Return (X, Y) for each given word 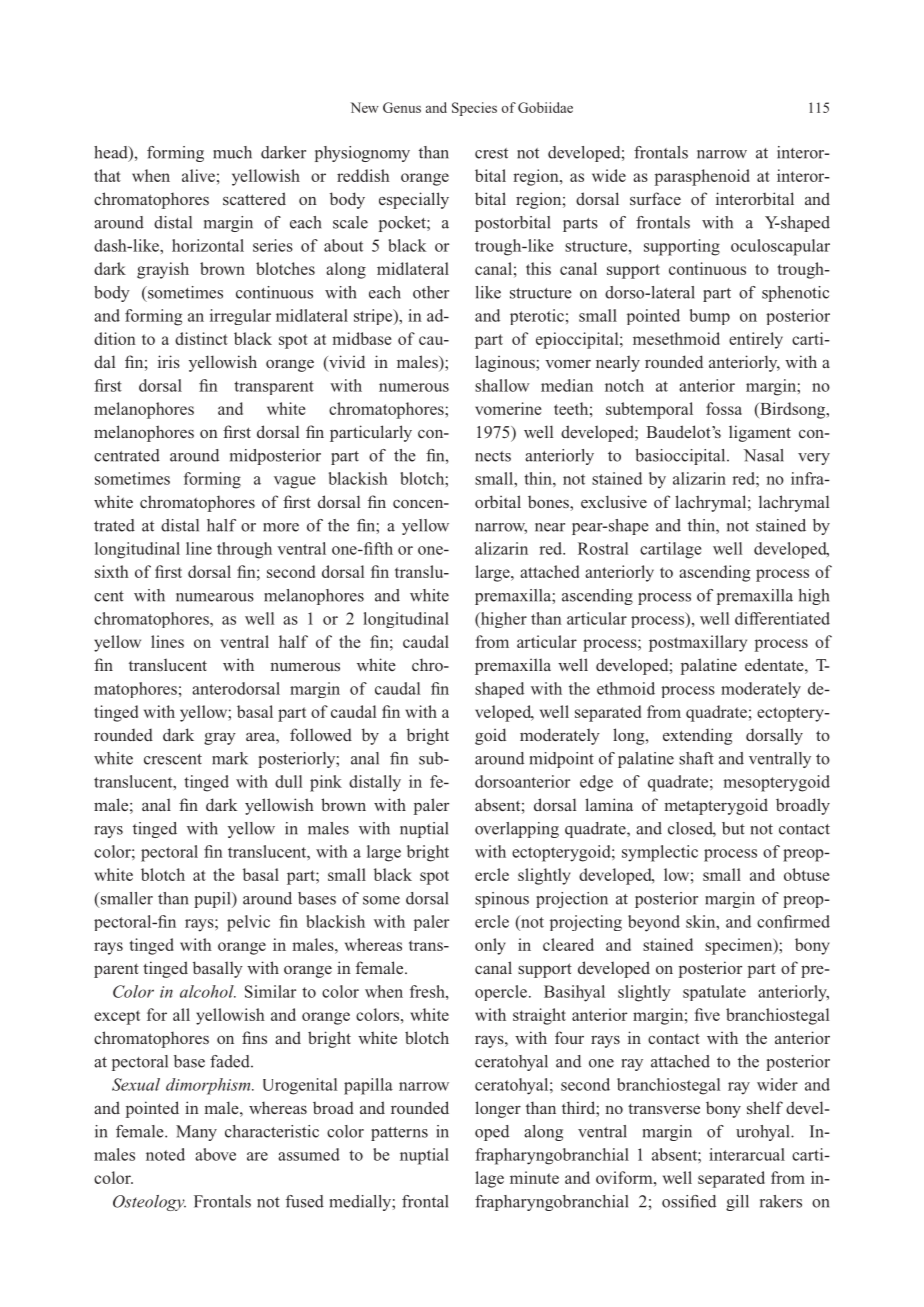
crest (491, 153)
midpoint (562, 760)
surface (655, 198)
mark (230, 758)
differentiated (782, 618)
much (232, 152)
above (215, 1154)
